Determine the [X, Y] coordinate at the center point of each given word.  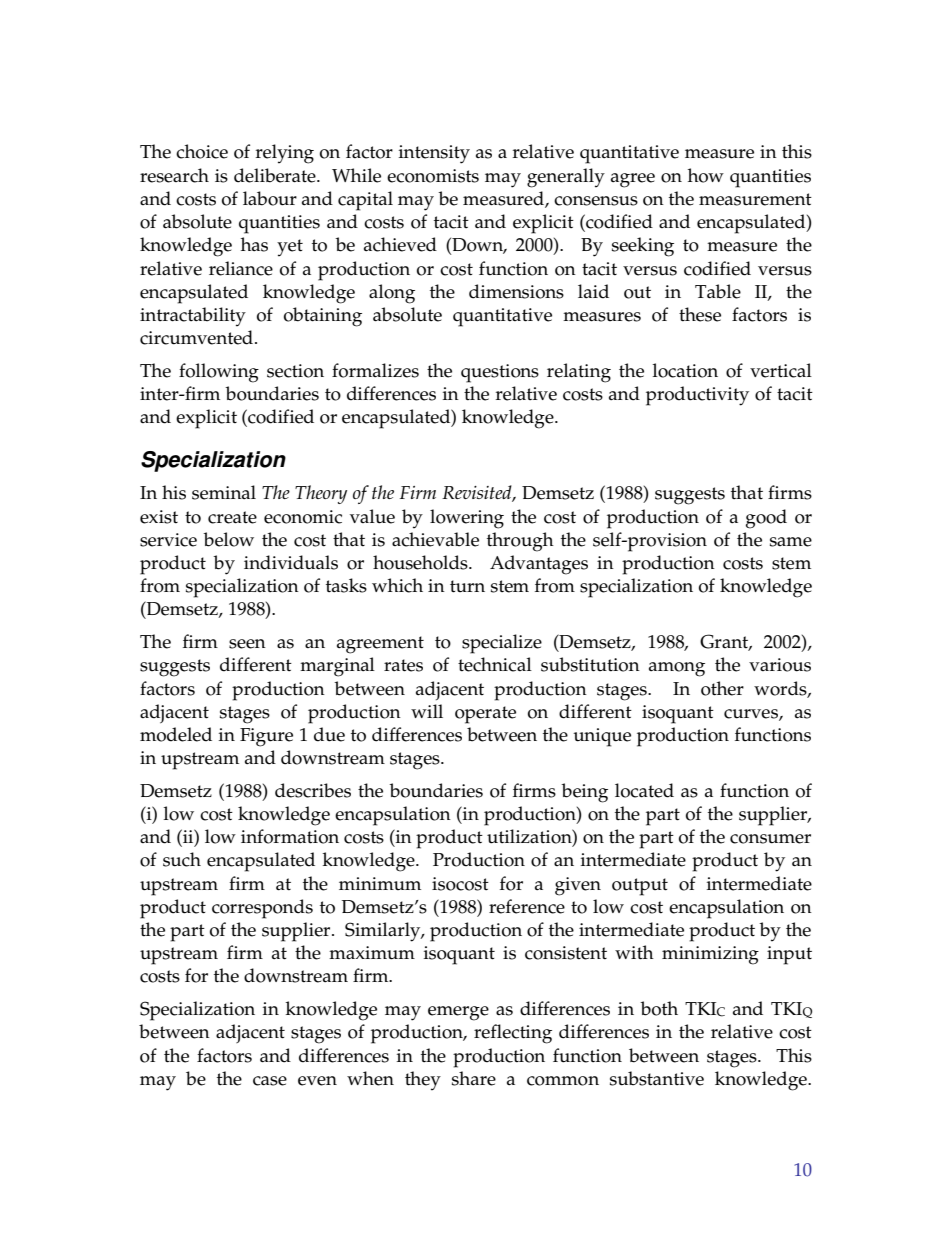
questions [500, 373]
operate [485, 715]
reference [527, 906]
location [685, 370]
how [706, 175]
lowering [467, 519]
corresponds [262, 909]
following [219, 373]
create [232, 517]
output [640, 887]
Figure [266, 737]
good [766, 519]
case [270, 1081]
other [722, 688]
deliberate [276, 175]
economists [433, 176]
